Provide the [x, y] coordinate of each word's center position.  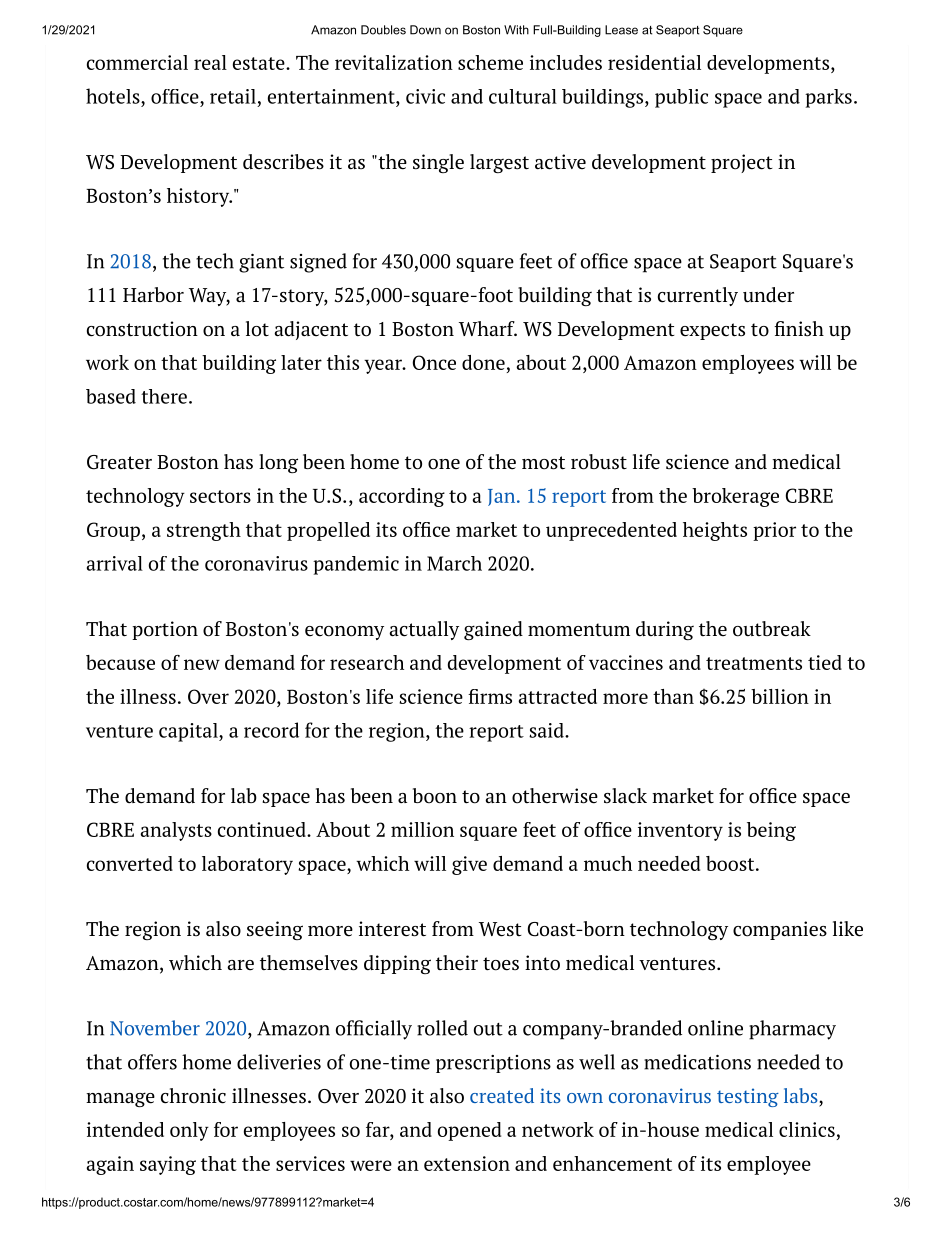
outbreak [772, 629]
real [210, 62]
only [189, 1131]
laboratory [247, 865]
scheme [490, 62]
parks [828, 98]
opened [469, 1131]
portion [165, 630]
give [469, 865]
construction [142, 329]
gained [493, 630]
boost [731, 863]
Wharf [488, 329]
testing [748, 1097]
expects [712, 331]
